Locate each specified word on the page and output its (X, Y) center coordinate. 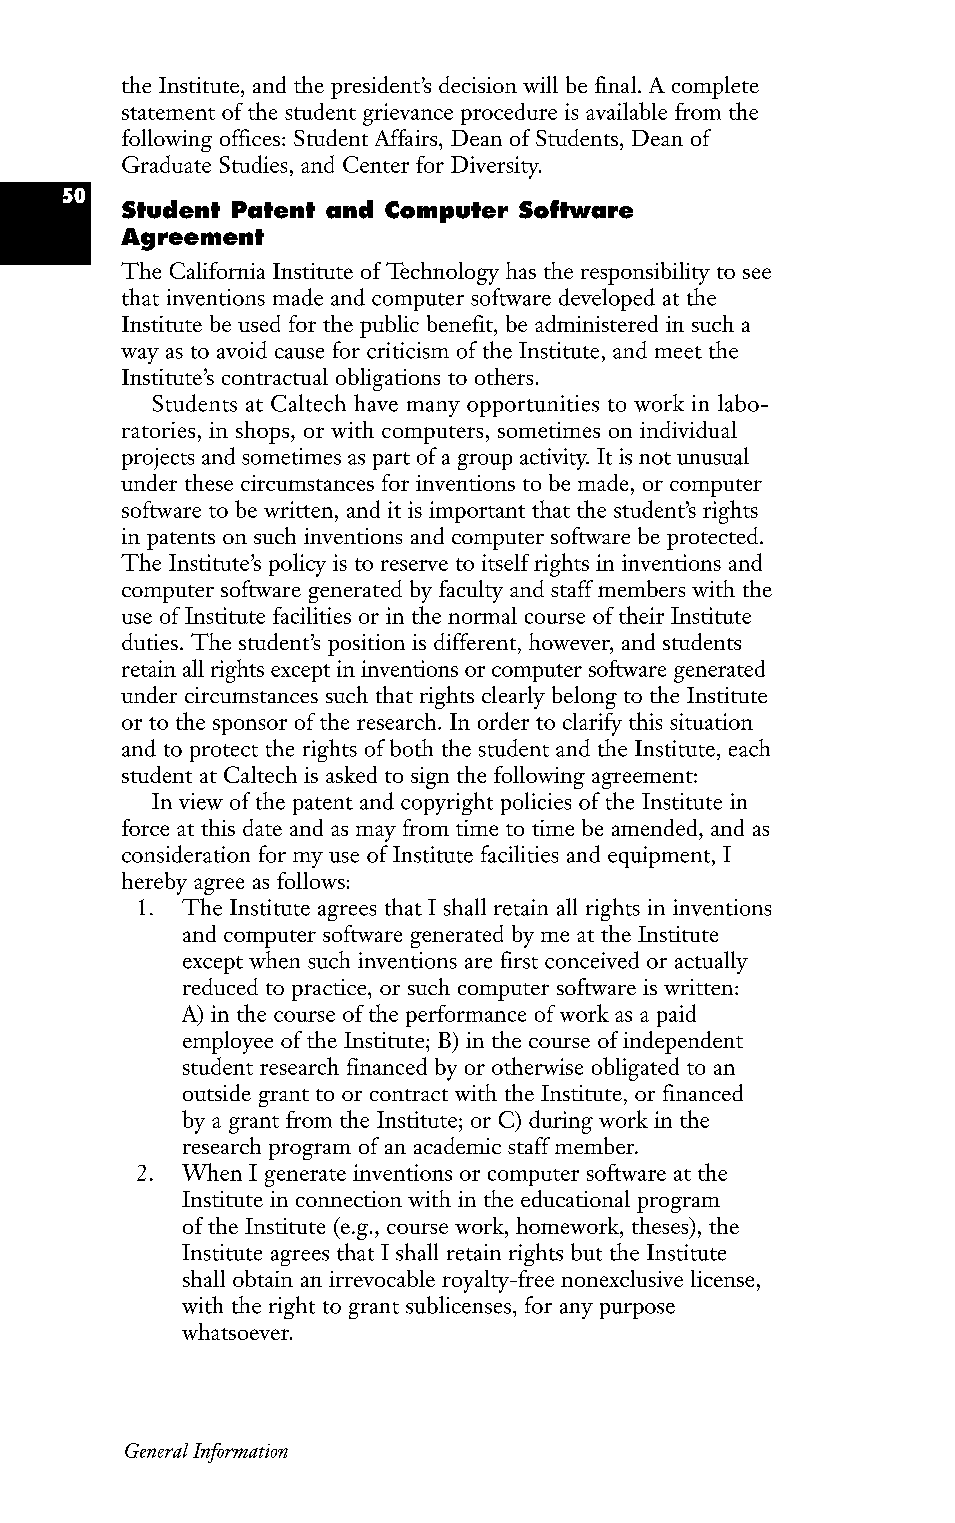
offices (250, 137)
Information (240, 1453)
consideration (186, 854)
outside (217, 1092)
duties (150, 641)
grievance (408, 114)
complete (715, 87)
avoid (242, 350)
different (476, 641)
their (641, 615)
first (519, 960)
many (433, 409)
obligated (635, 1069)
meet (678, 352)
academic (457, 1145)
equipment (660, 857)
